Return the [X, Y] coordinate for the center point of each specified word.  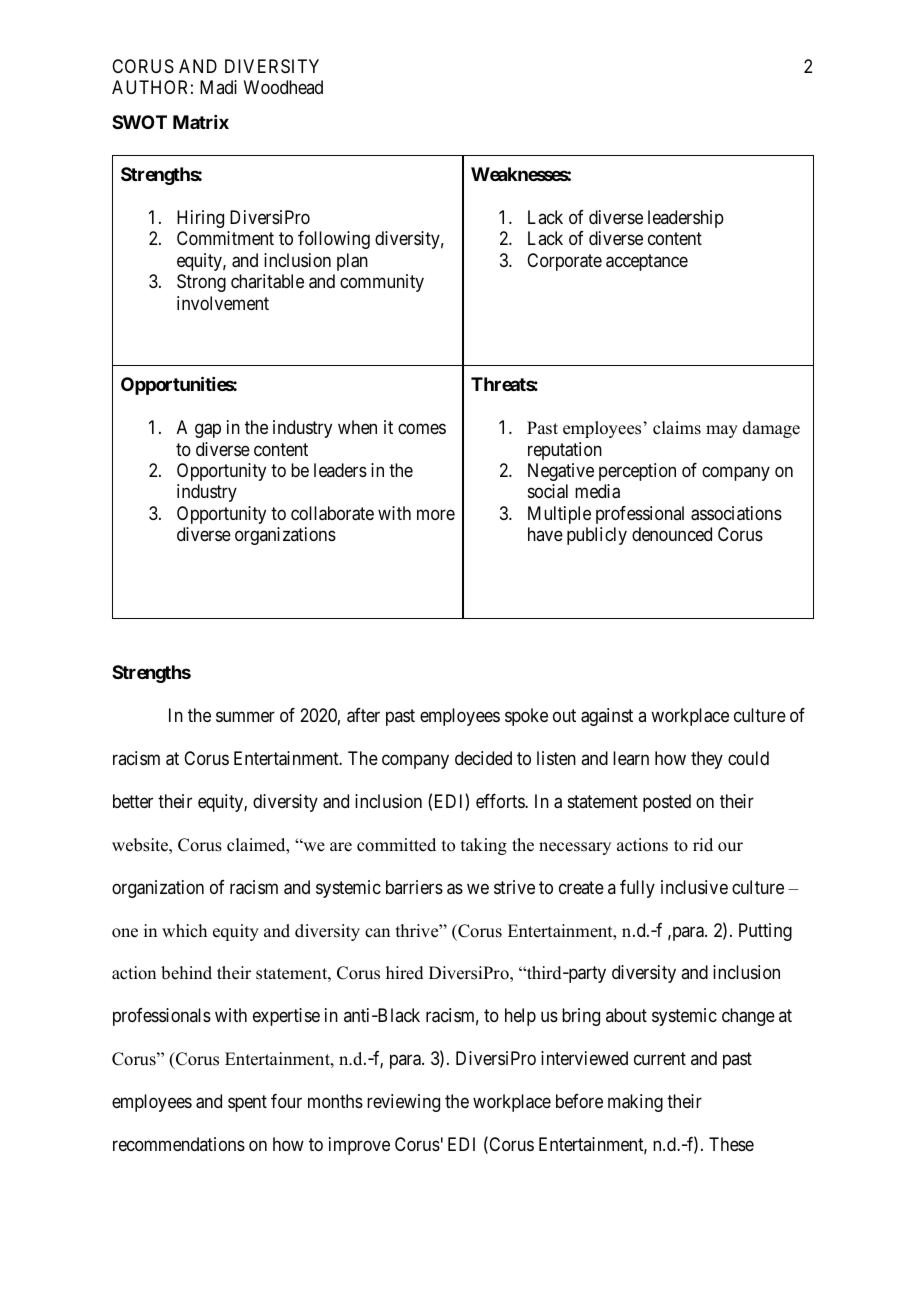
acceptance [647, 262]
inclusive [694, 887]
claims [677, 428]
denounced [672, 534]
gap [208, 431]
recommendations [179, 1144]
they [707, 760]
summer [245, 716]
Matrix [201, 122]
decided [483, 758]
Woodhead [283, 87]
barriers [414, 887]
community [382, 283]
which [184, 931]
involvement [223, 303]
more [436, 514]
